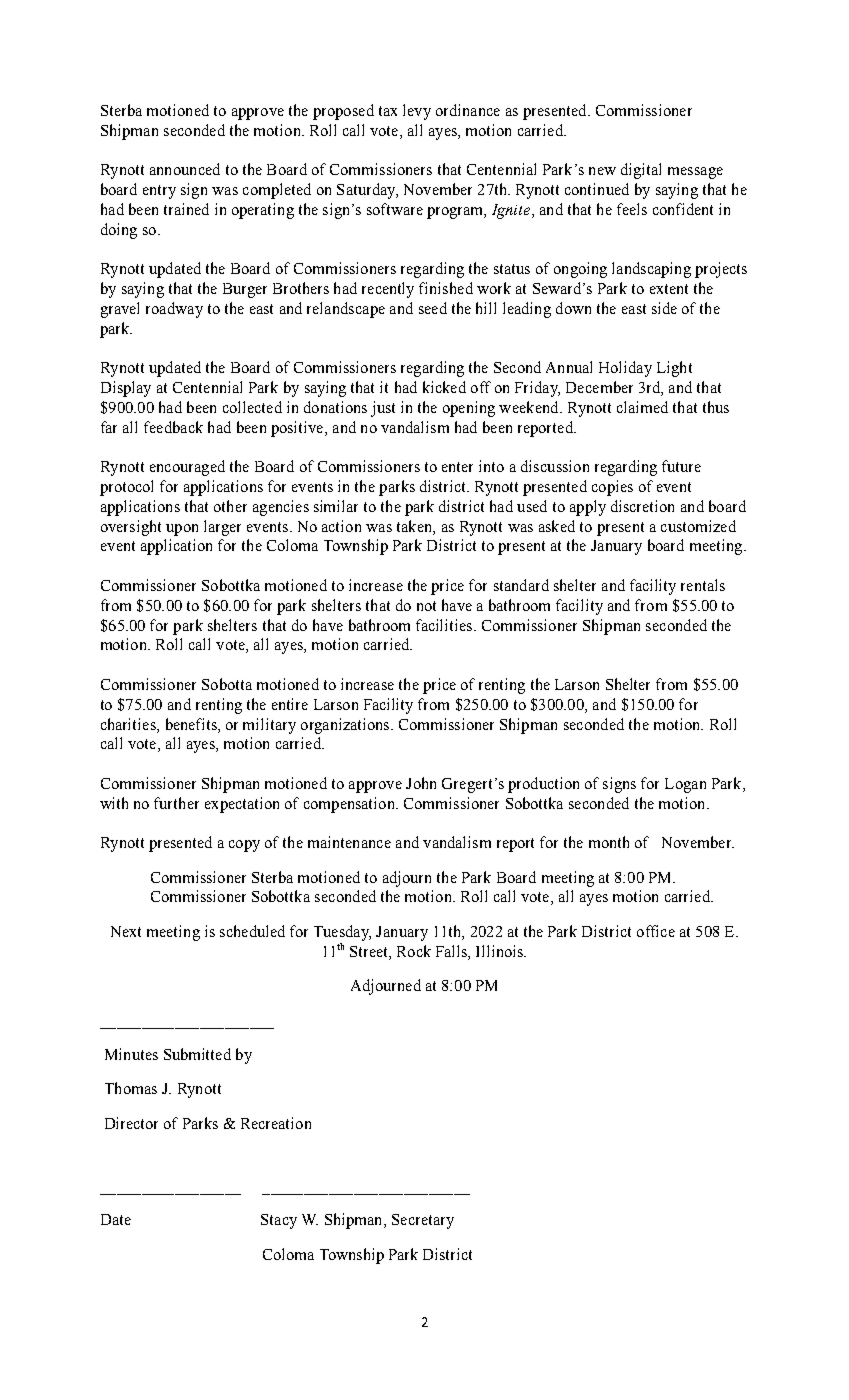  Describe the element at coordinates (131, 1123) in the screenshot. I see `Director` at that location.
